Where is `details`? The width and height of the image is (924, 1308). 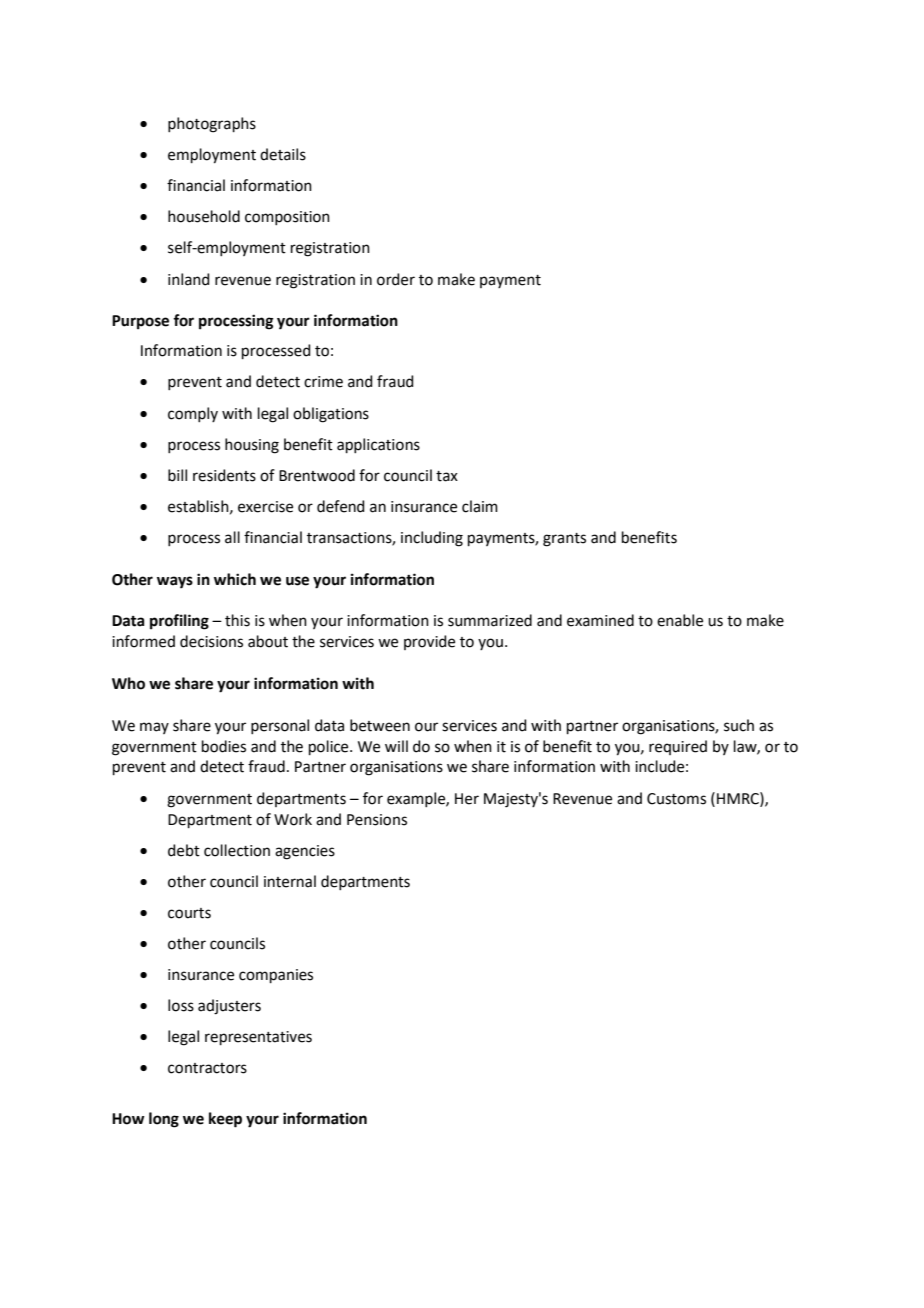
details is located at coordinates (283, 154).
